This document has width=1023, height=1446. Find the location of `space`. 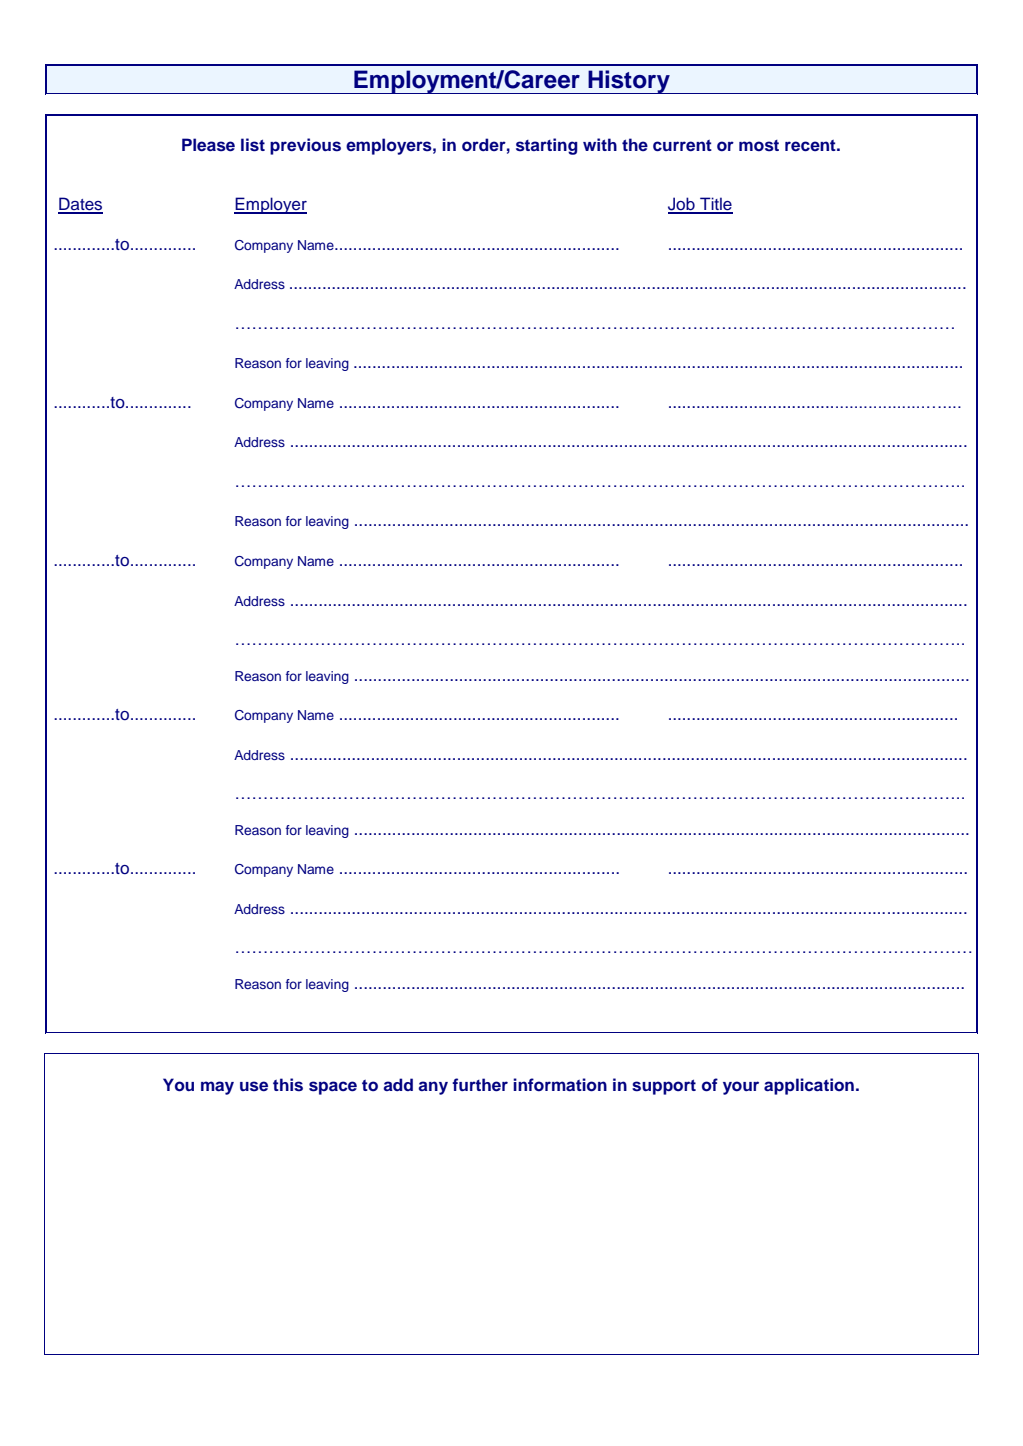

space is located at coordinates (333, 1088).
